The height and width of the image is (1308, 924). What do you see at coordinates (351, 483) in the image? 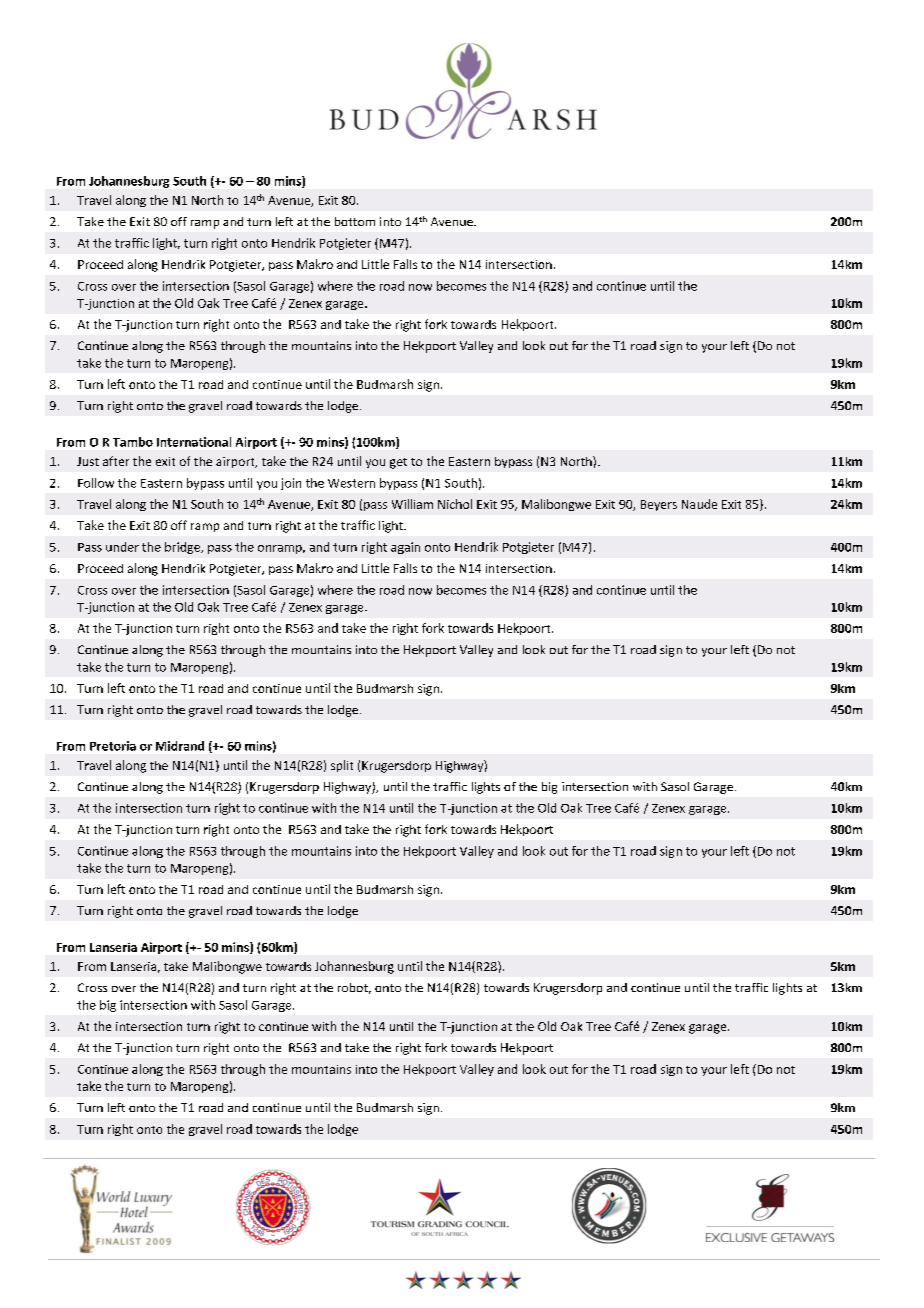
I see `Western` at bounding box center [351, 483].
